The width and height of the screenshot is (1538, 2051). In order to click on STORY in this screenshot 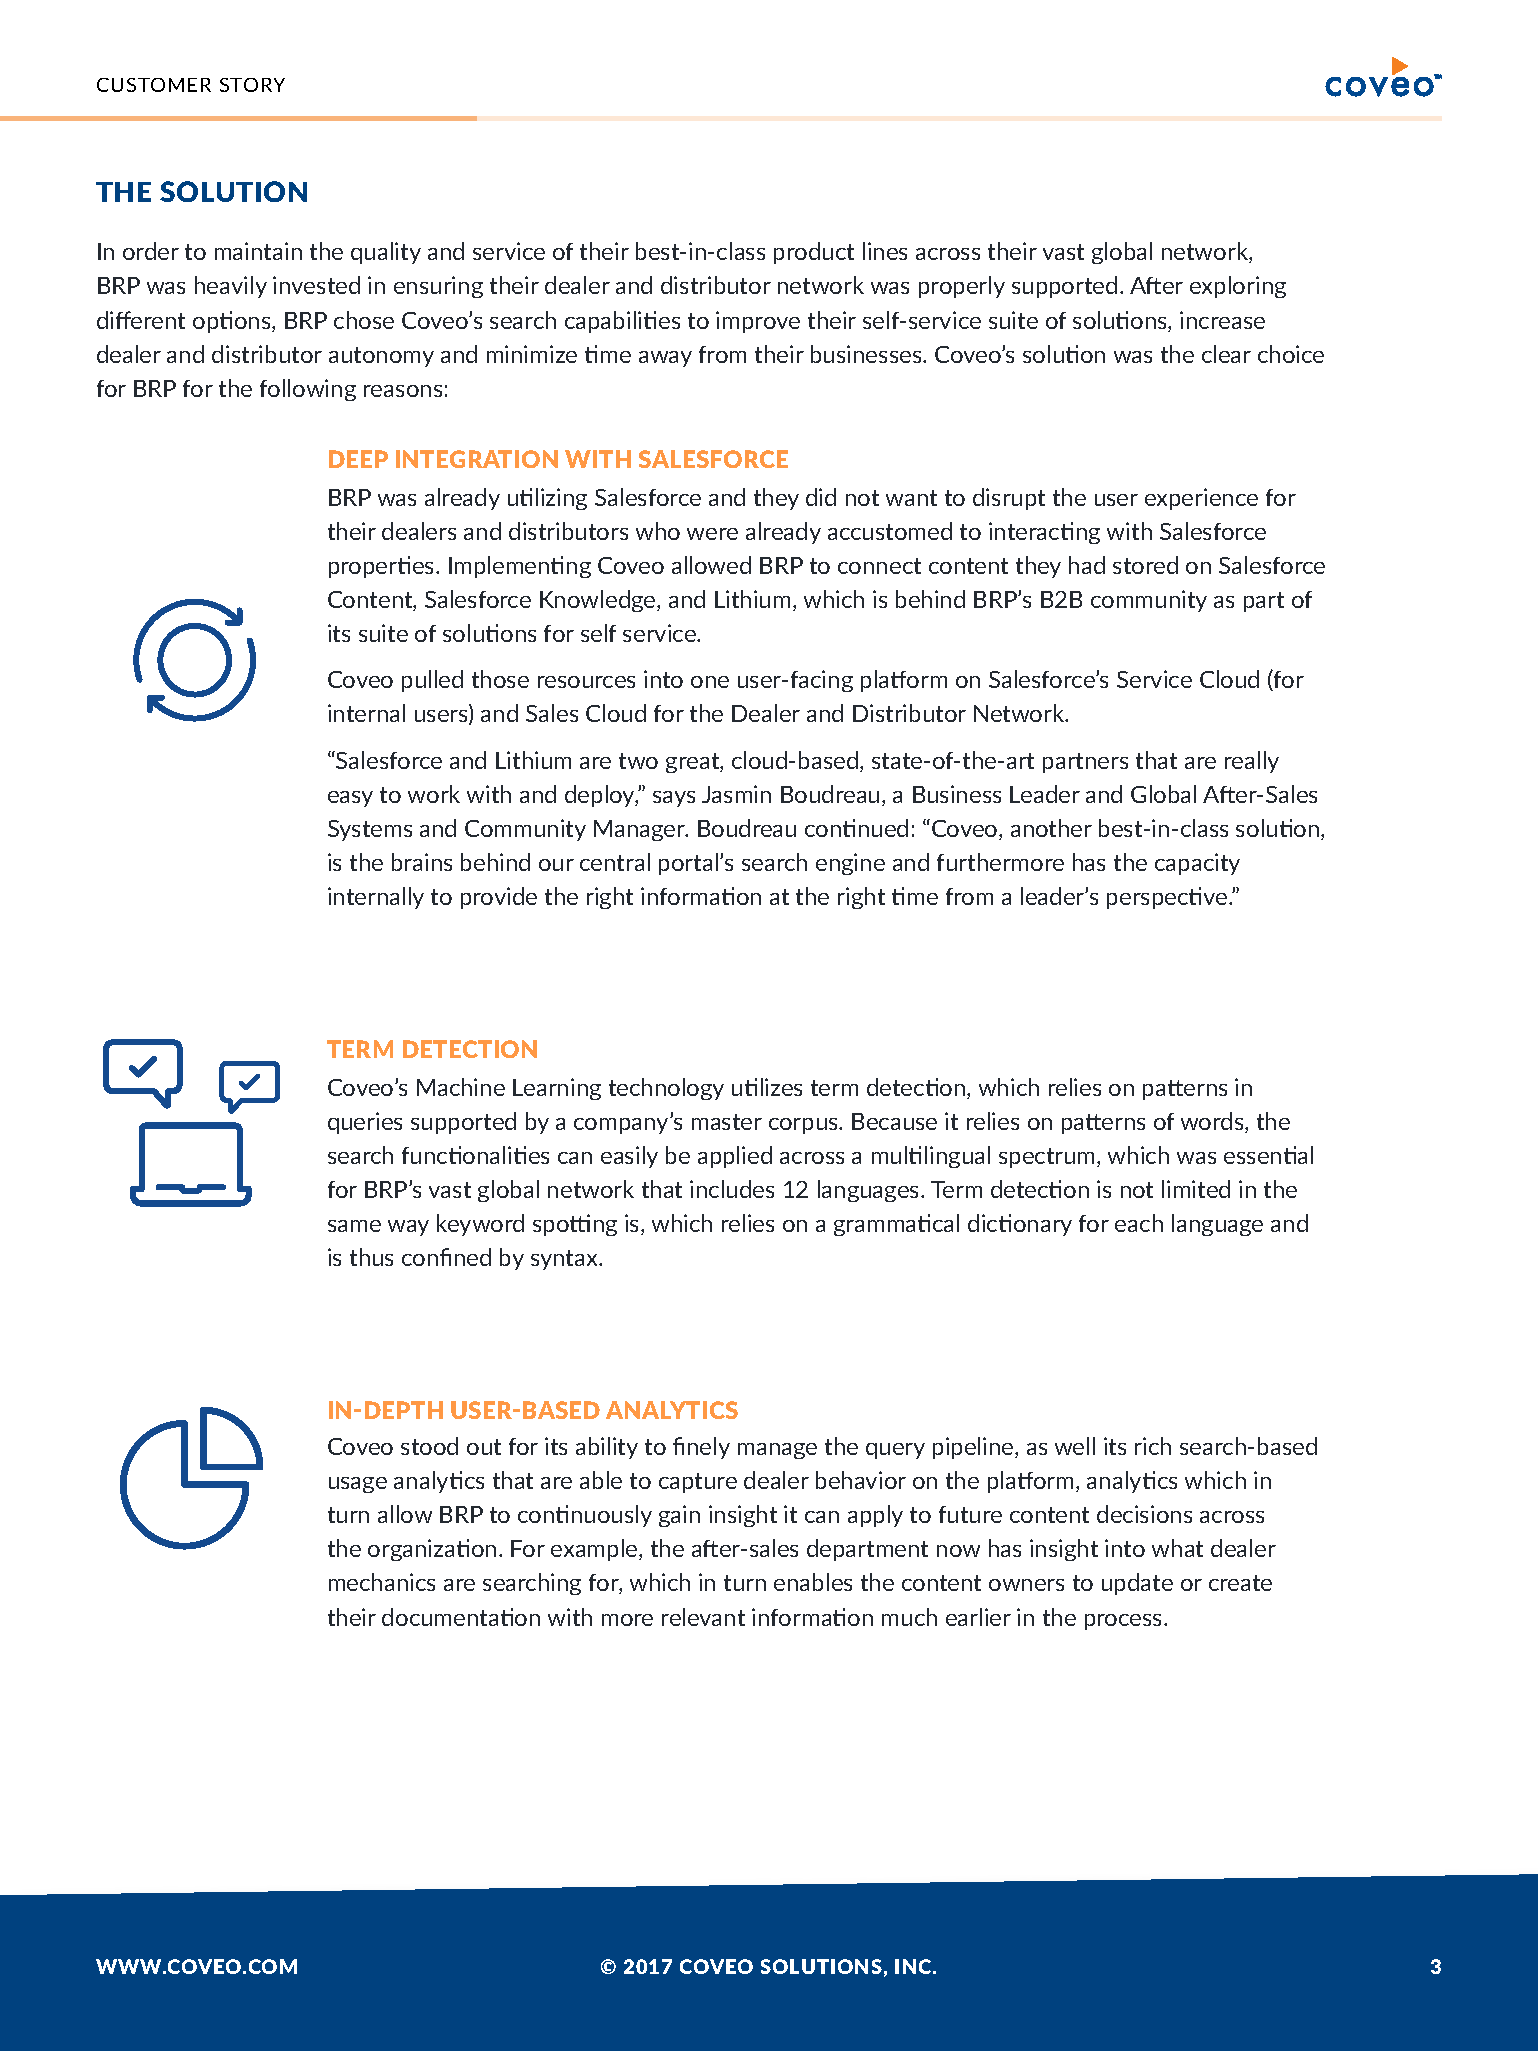, I will do `click(252, 85)`.
